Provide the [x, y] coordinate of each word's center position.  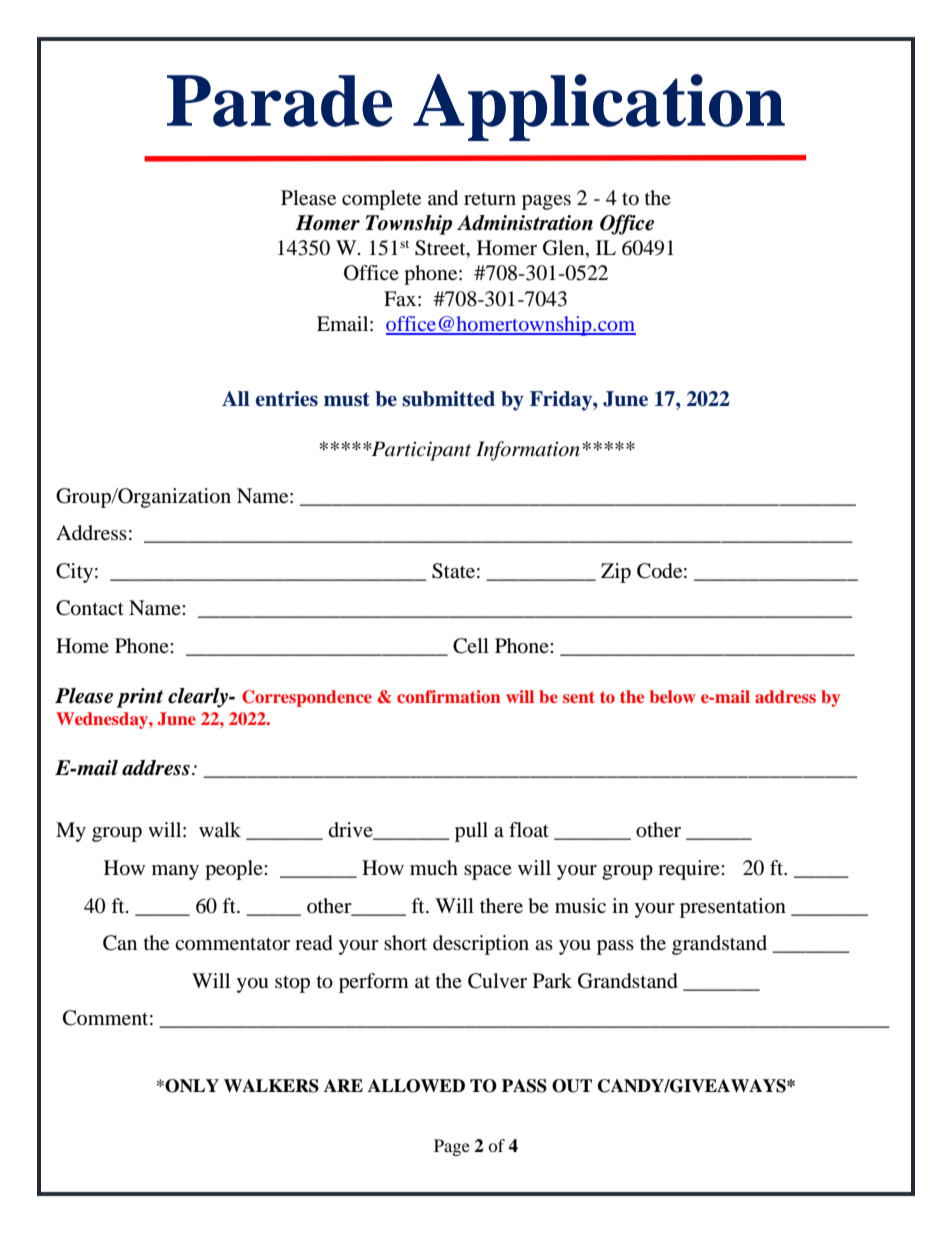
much [434, 867]
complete [381, 200]
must [347, 399]
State [453, 571]
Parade [280, 101]
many [175, 872]
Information [528, 451]
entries [287, 399]
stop [292, 984]
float [529, 830]
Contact [90, 608]
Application [599, 107]
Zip [616, 573]
